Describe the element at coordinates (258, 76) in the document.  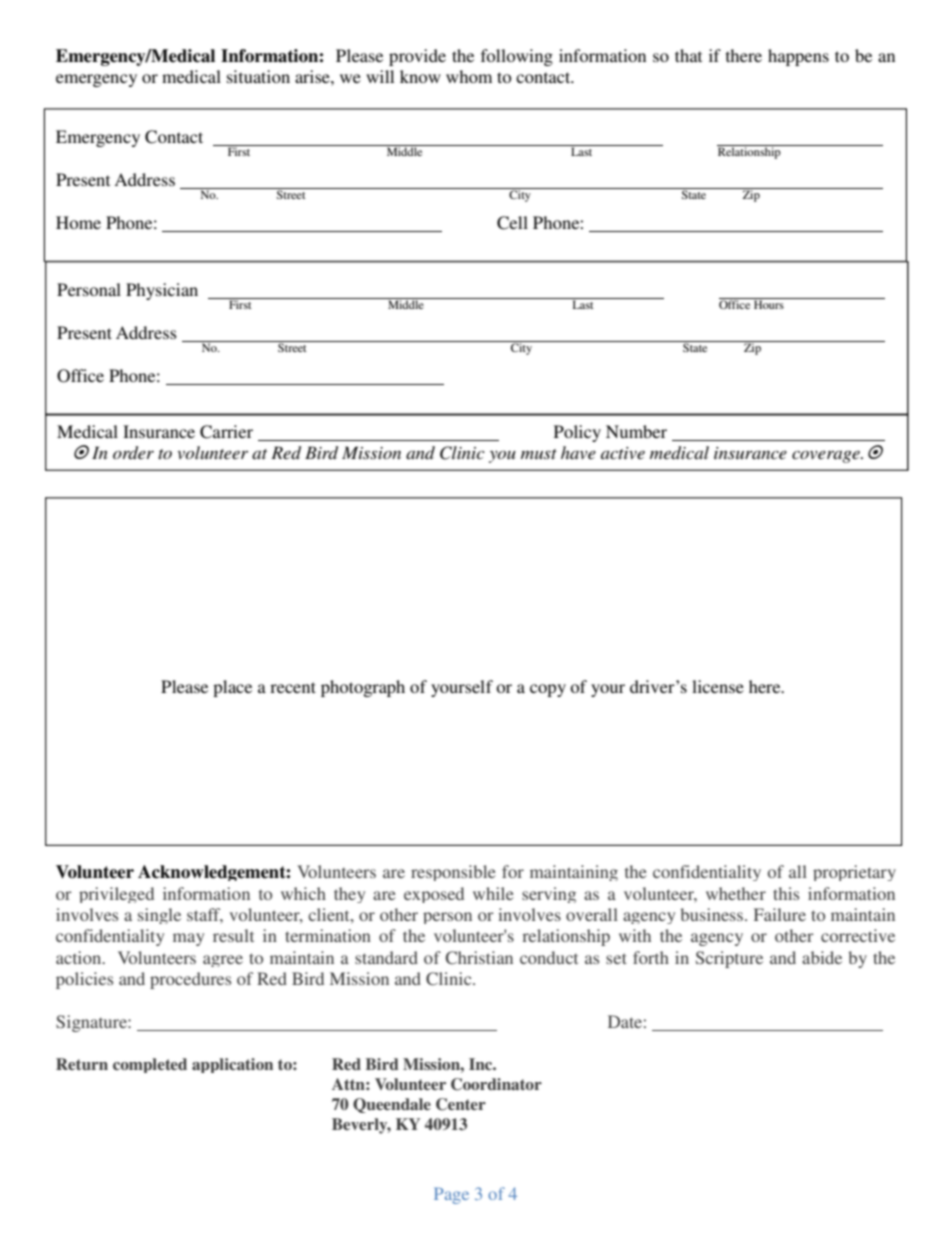
I see `situation` at that location.
